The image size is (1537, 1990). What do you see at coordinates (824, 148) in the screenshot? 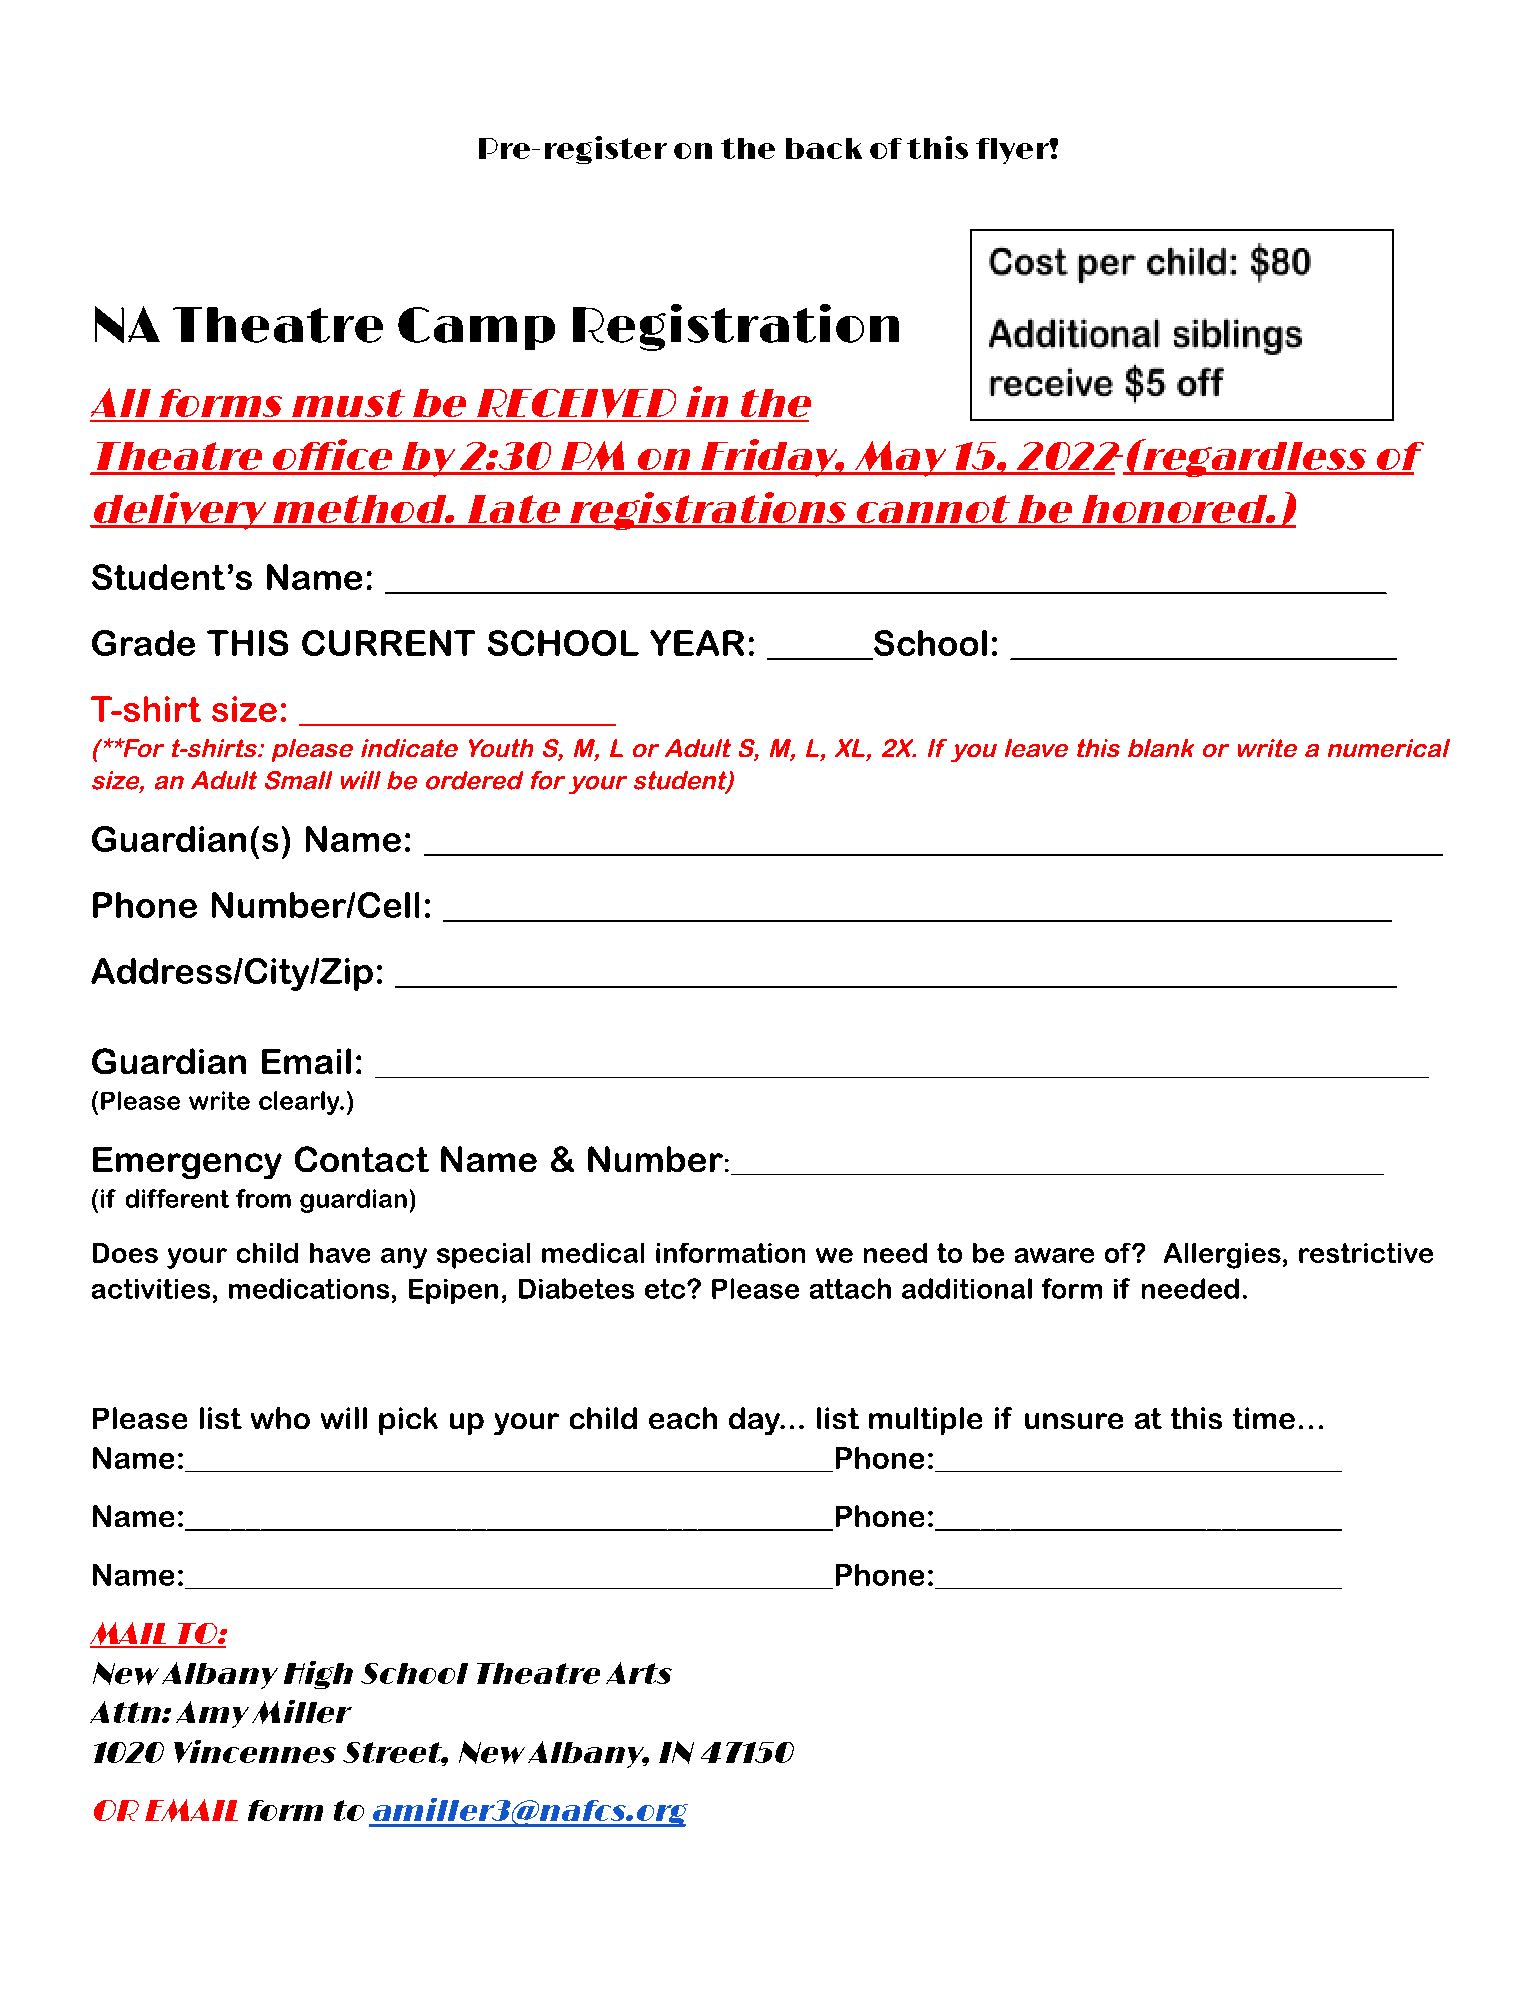
I see `back` at bounding box center [824, 148].
